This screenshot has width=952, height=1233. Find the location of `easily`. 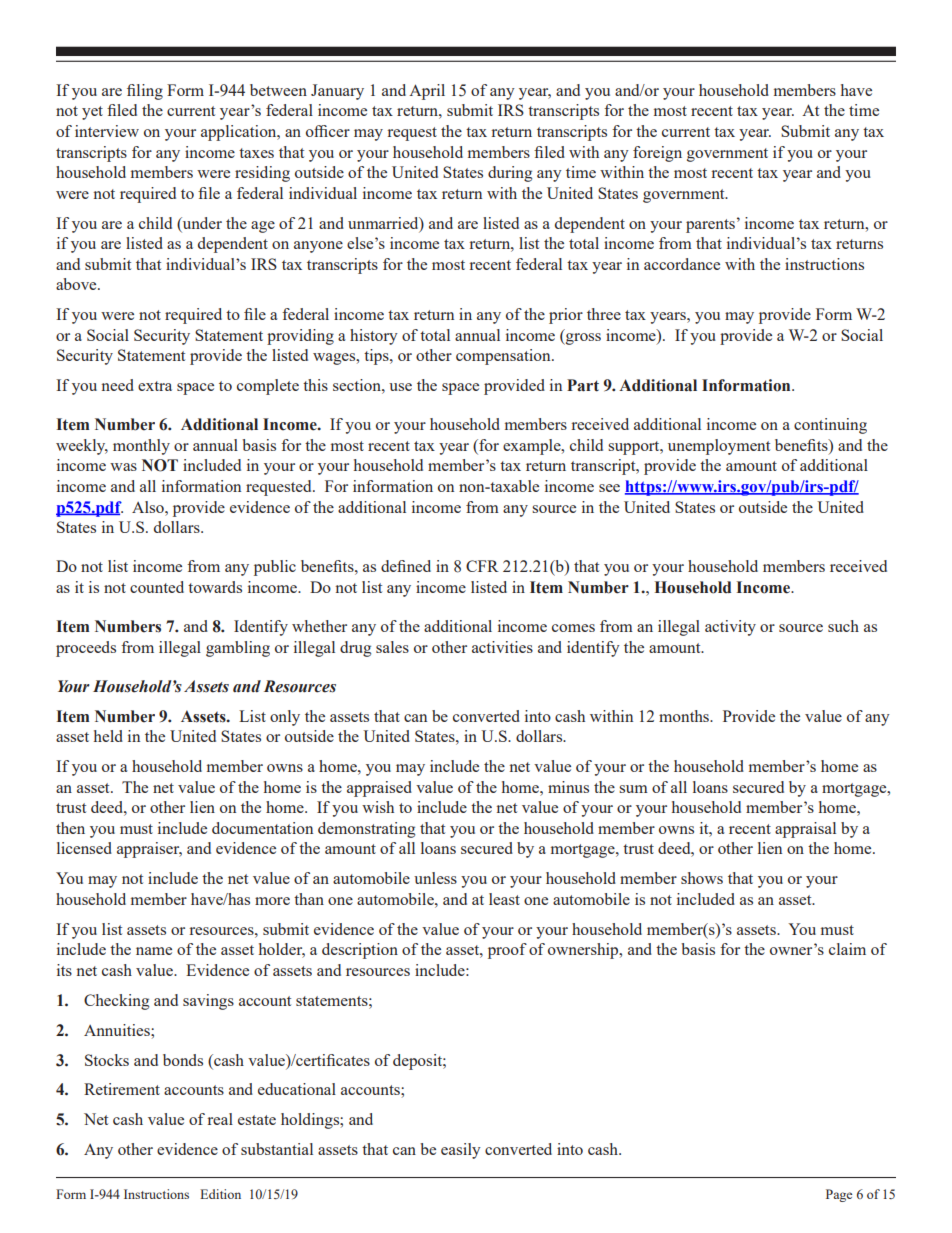

easily is located at coordinates (461, 1151).
